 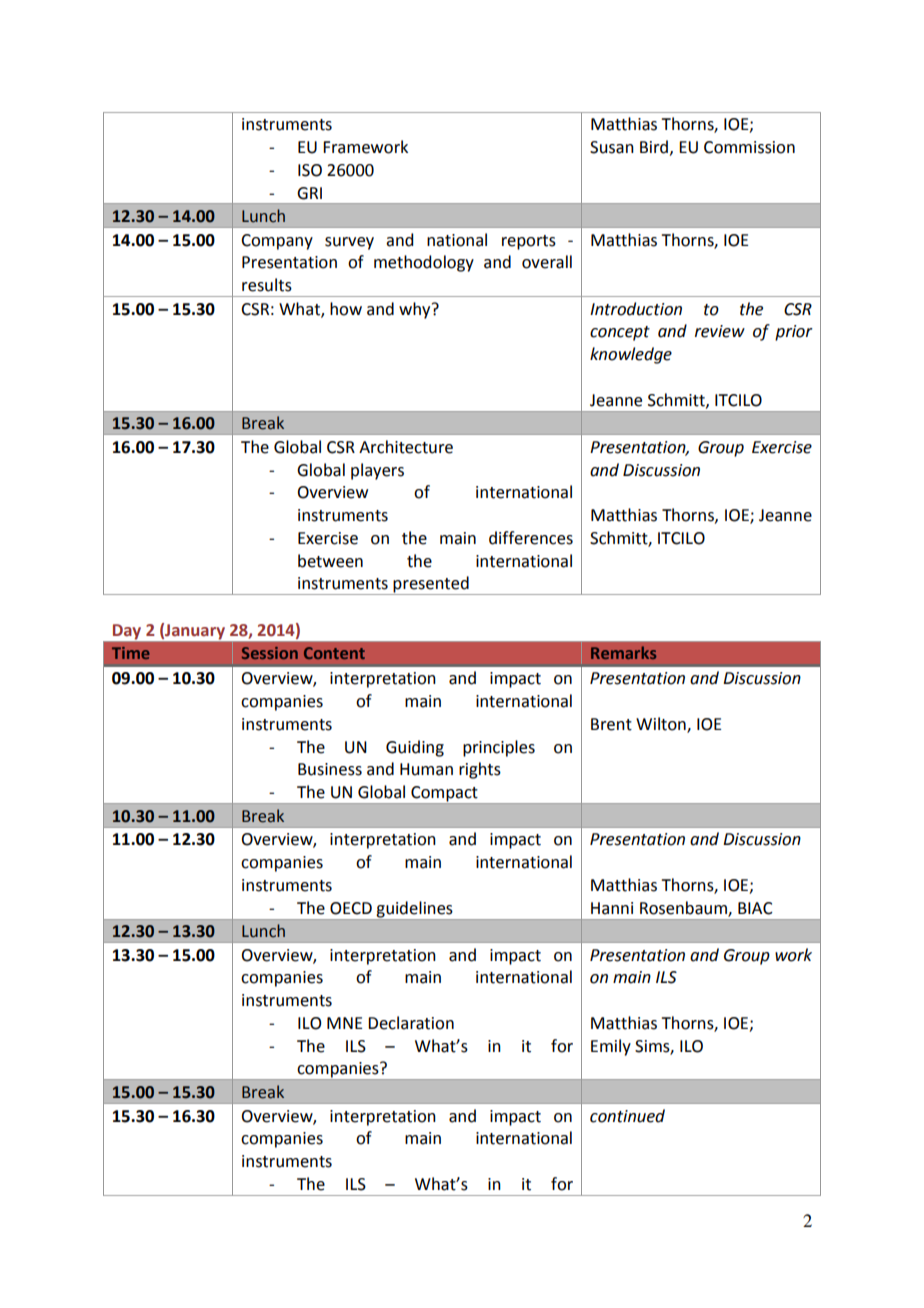 I want to click on reports, so click(x=529, y=242).
